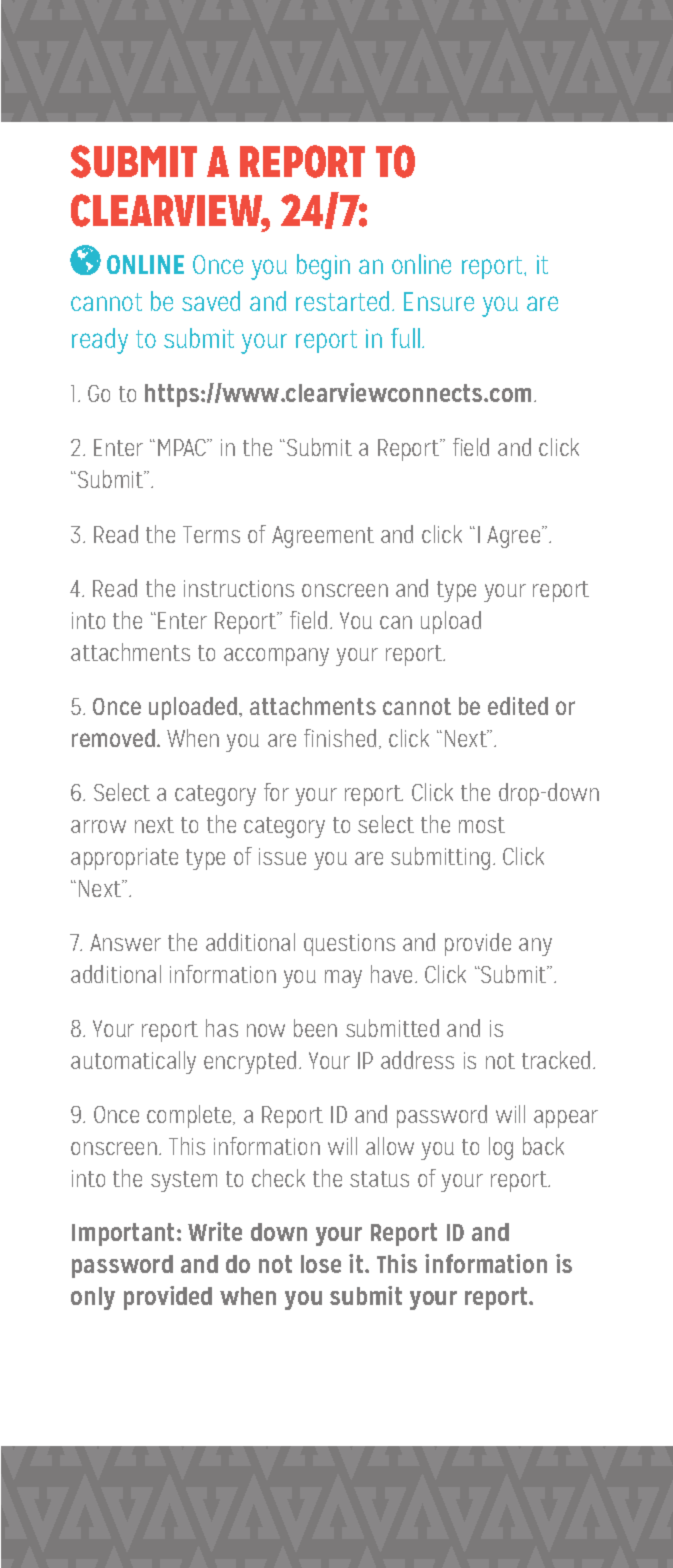  What do you see at coordinates (133, 1062) in the document?
I see `automatically` at bounding box center [133, 1062].
